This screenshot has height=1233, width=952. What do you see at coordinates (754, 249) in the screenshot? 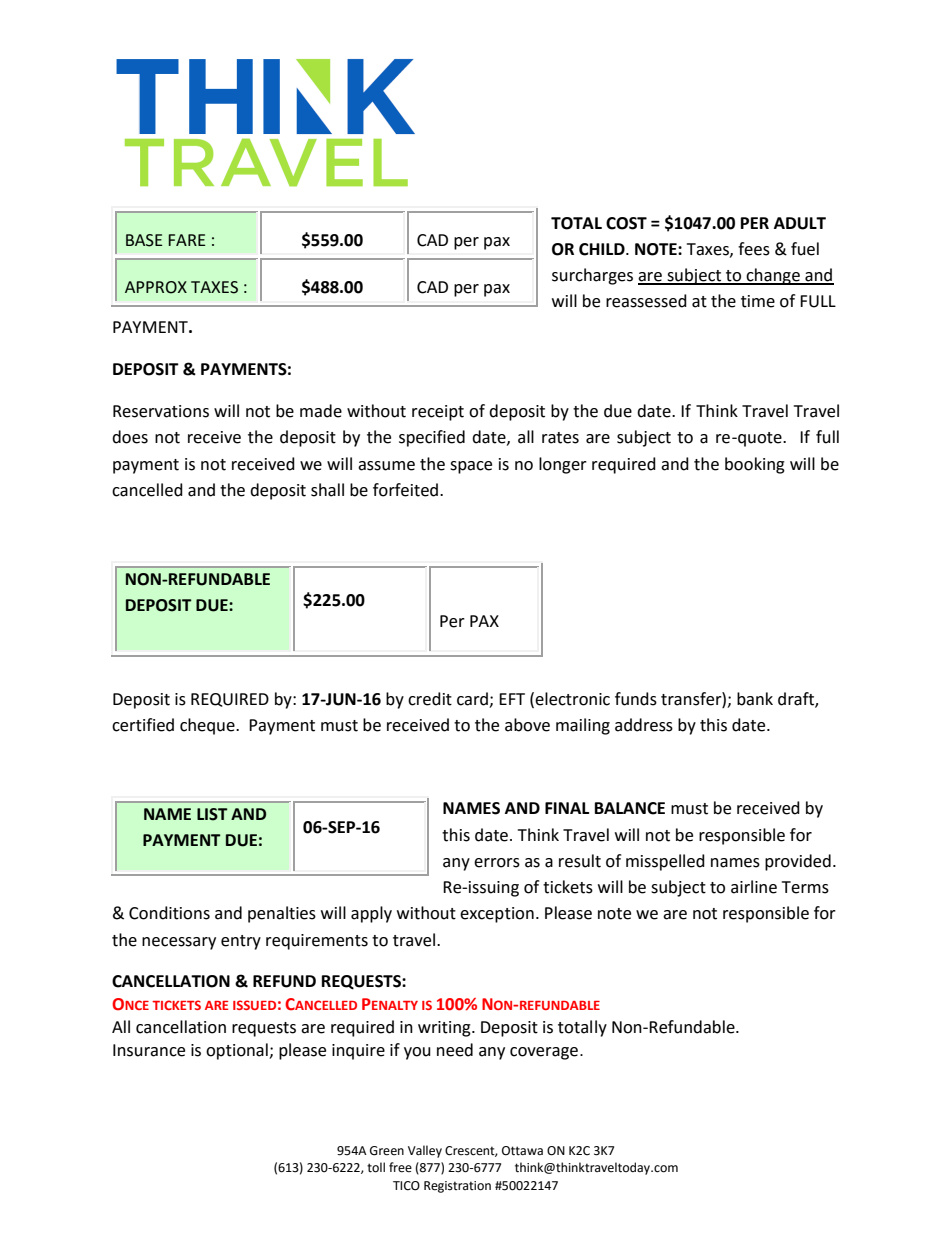
I see `fees` at bounding box center [754, 249].
